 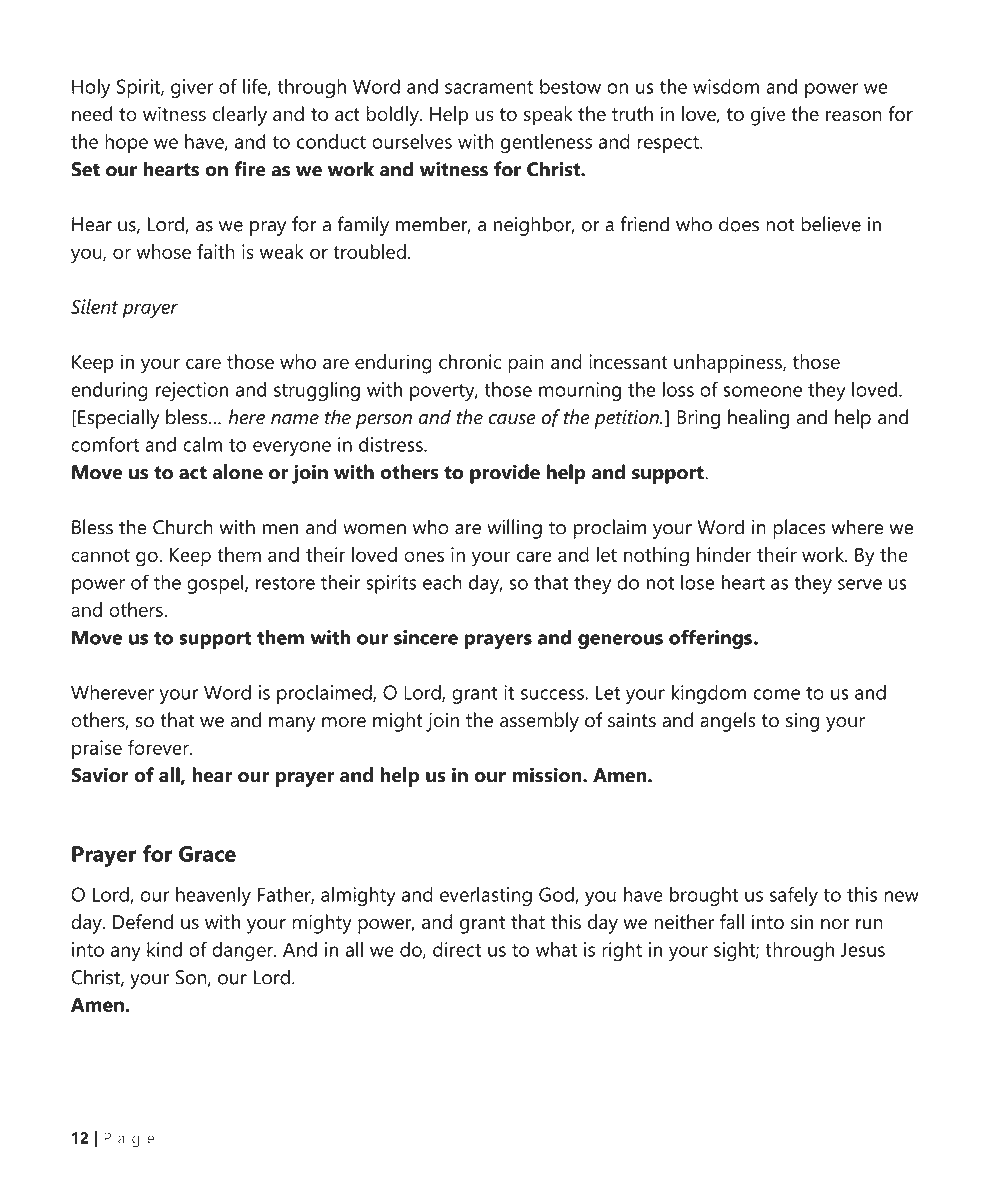 I want to click on gospel, so click(x=216, y=584).
